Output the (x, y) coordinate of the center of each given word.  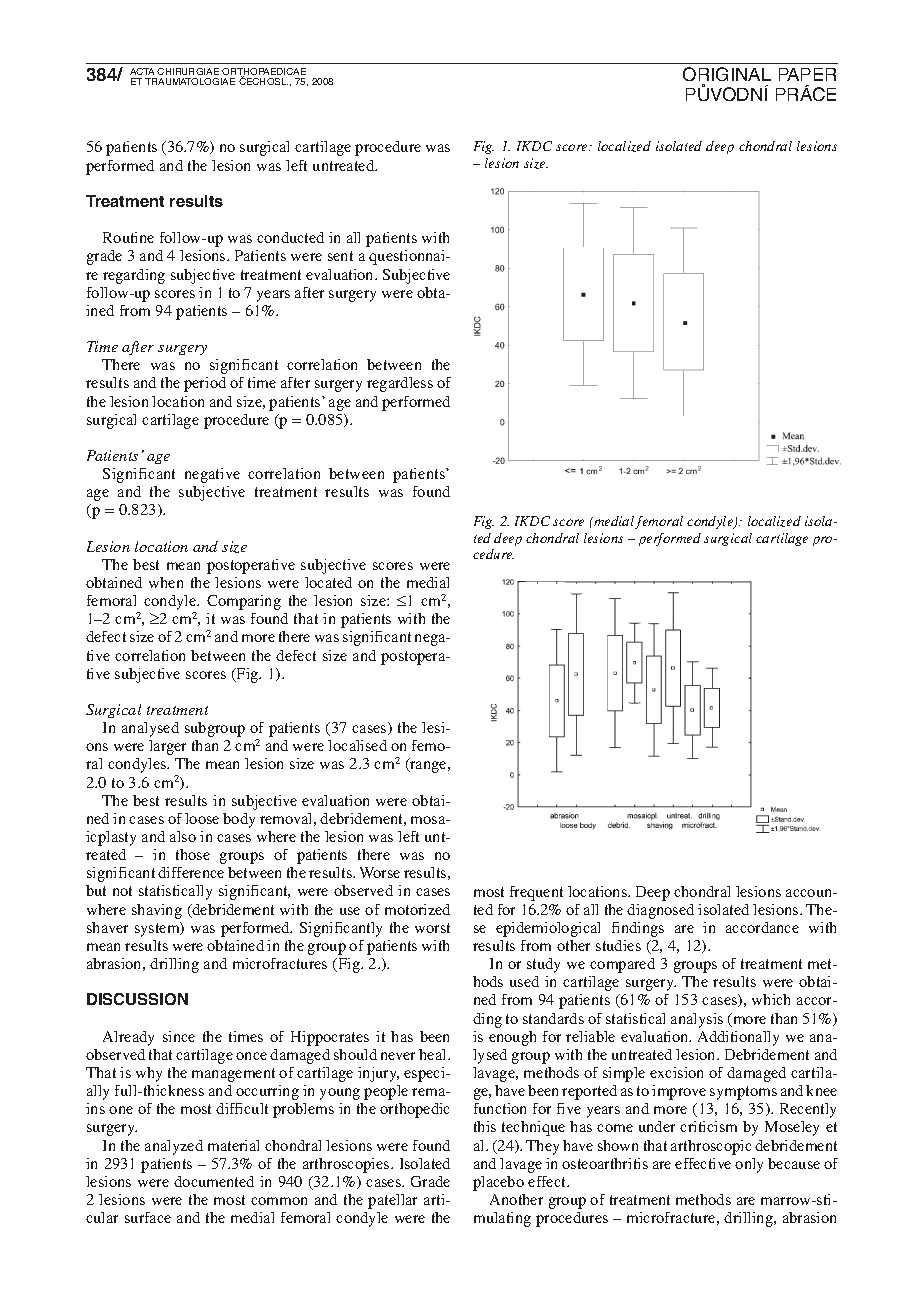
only (749, 1165)
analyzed (174, 1147)
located (328, 582)
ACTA (144, 71)
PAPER (807, 74)
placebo (498, 1183)
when (166, 582)
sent (340, 256)
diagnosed (660, 911)
